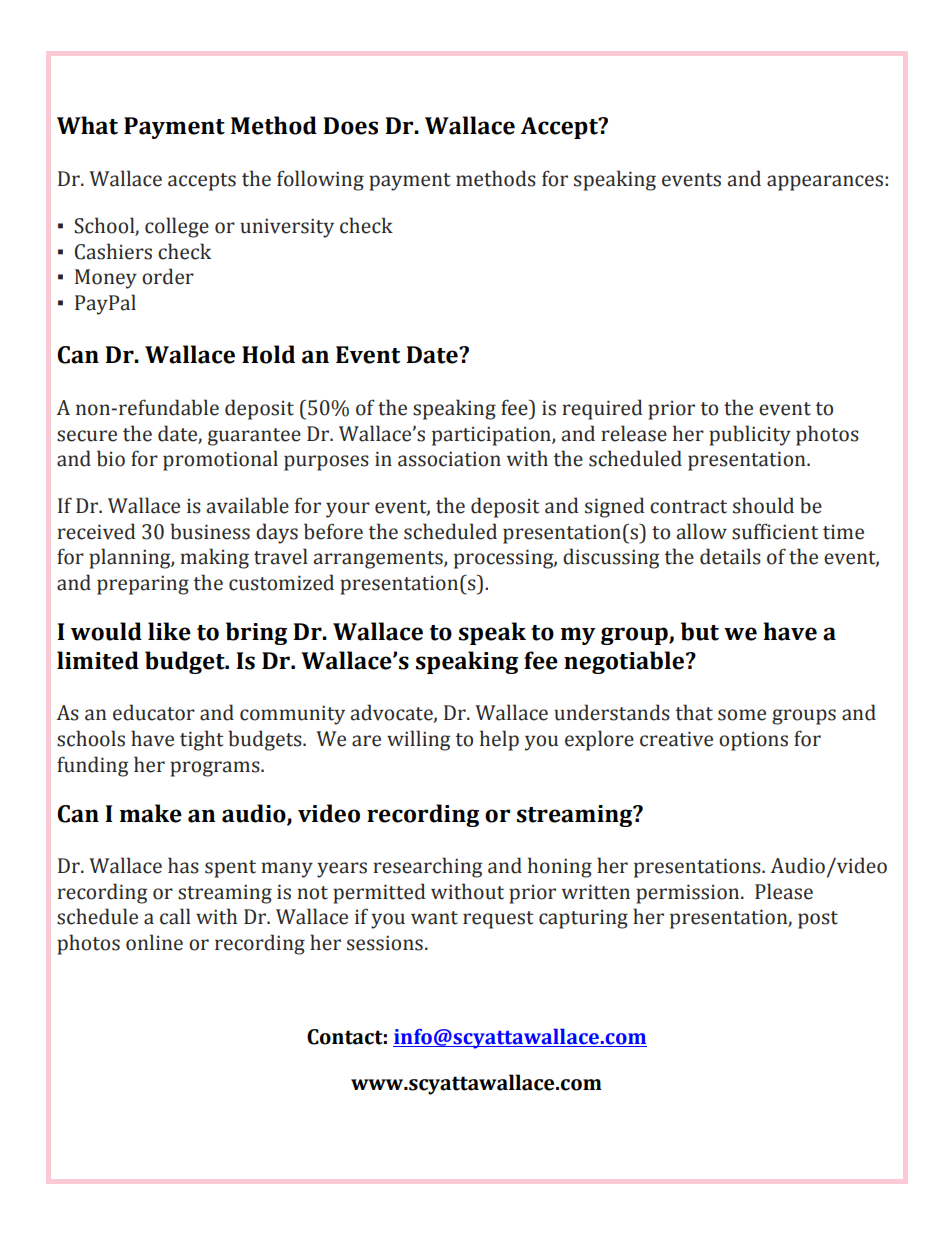  Describe the element at coordinates (350, 126) in the screenshot. I see `Does` at that location.
